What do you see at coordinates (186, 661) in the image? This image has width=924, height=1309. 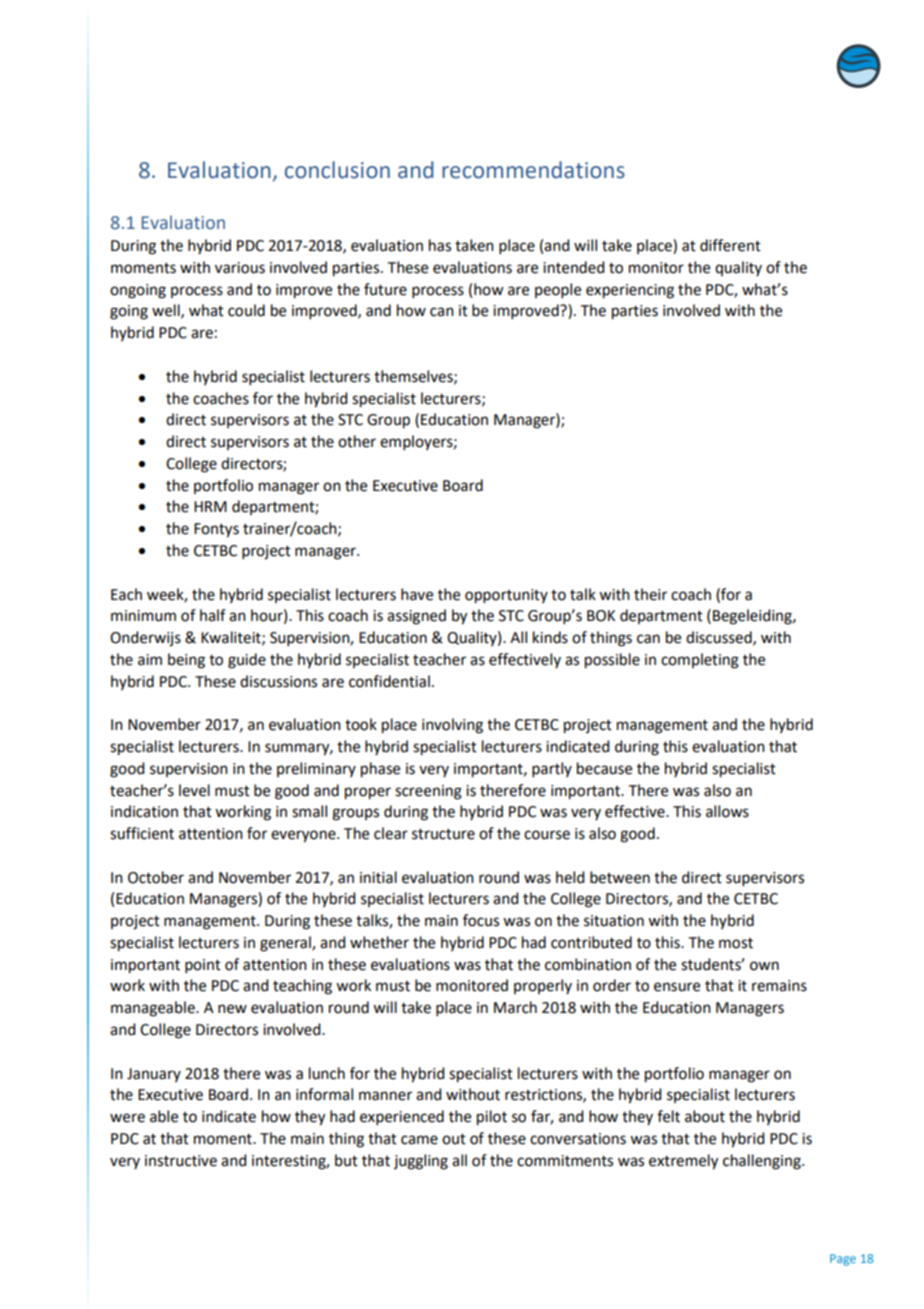 I see `being` at bounding box center [186, 661].
